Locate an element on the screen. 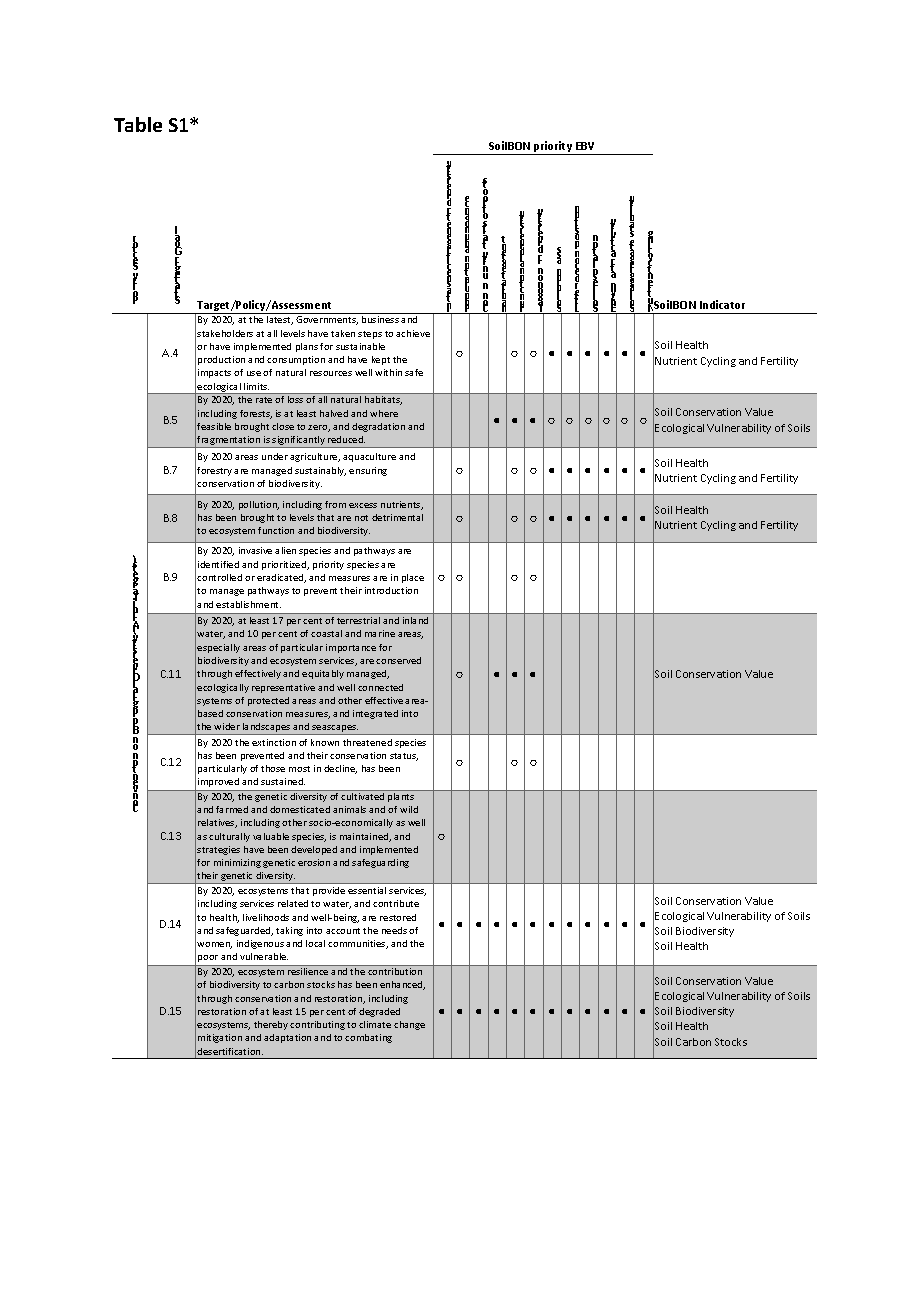 The image size is (924, 1308). mitigation is located at coordinates (220, 1038).
